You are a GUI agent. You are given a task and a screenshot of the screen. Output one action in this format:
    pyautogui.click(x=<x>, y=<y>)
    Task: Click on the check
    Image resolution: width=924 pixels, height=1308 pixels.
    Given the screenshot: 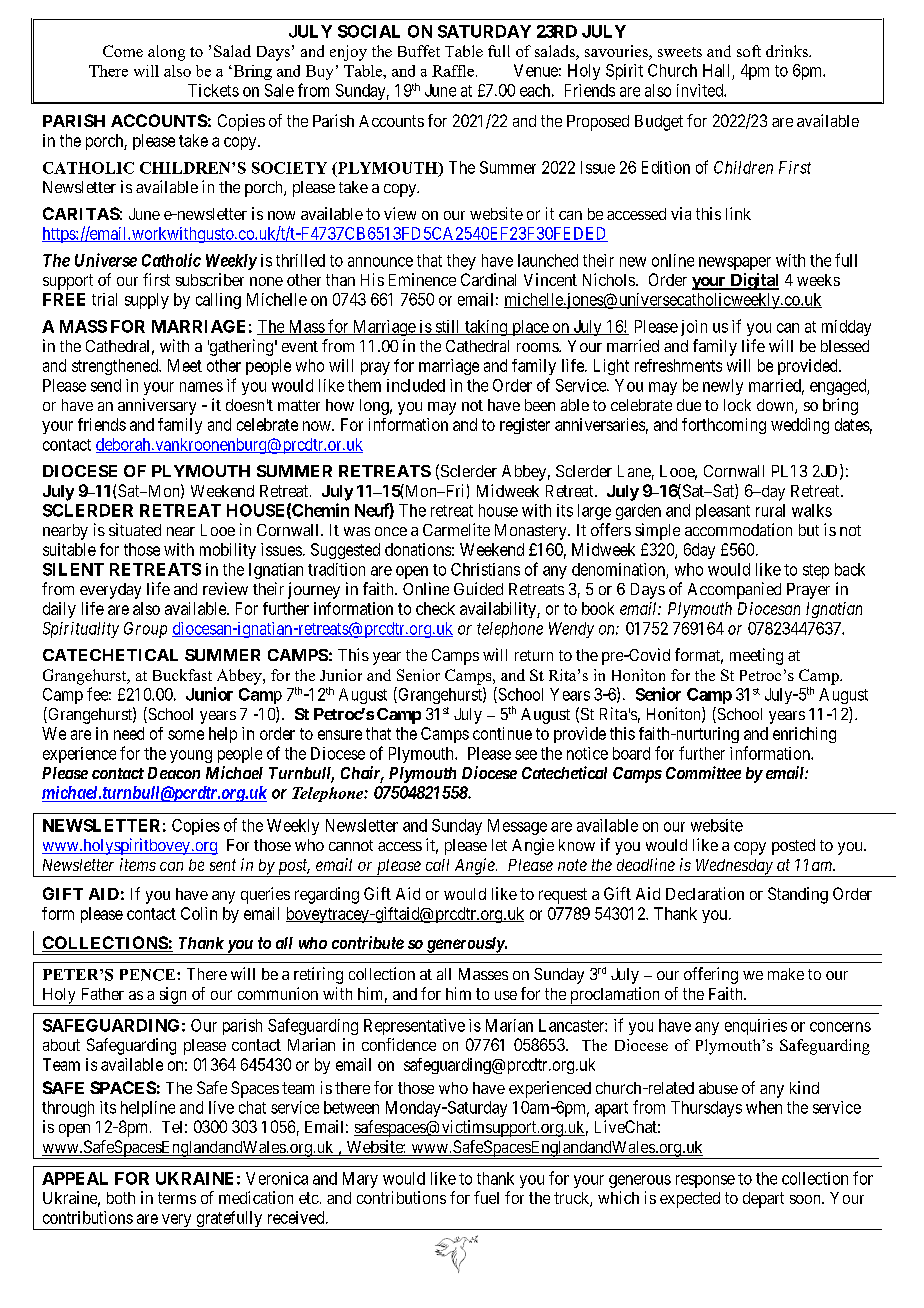 What is the action you would take?
    pyautogui.click(x=435, y=608)
